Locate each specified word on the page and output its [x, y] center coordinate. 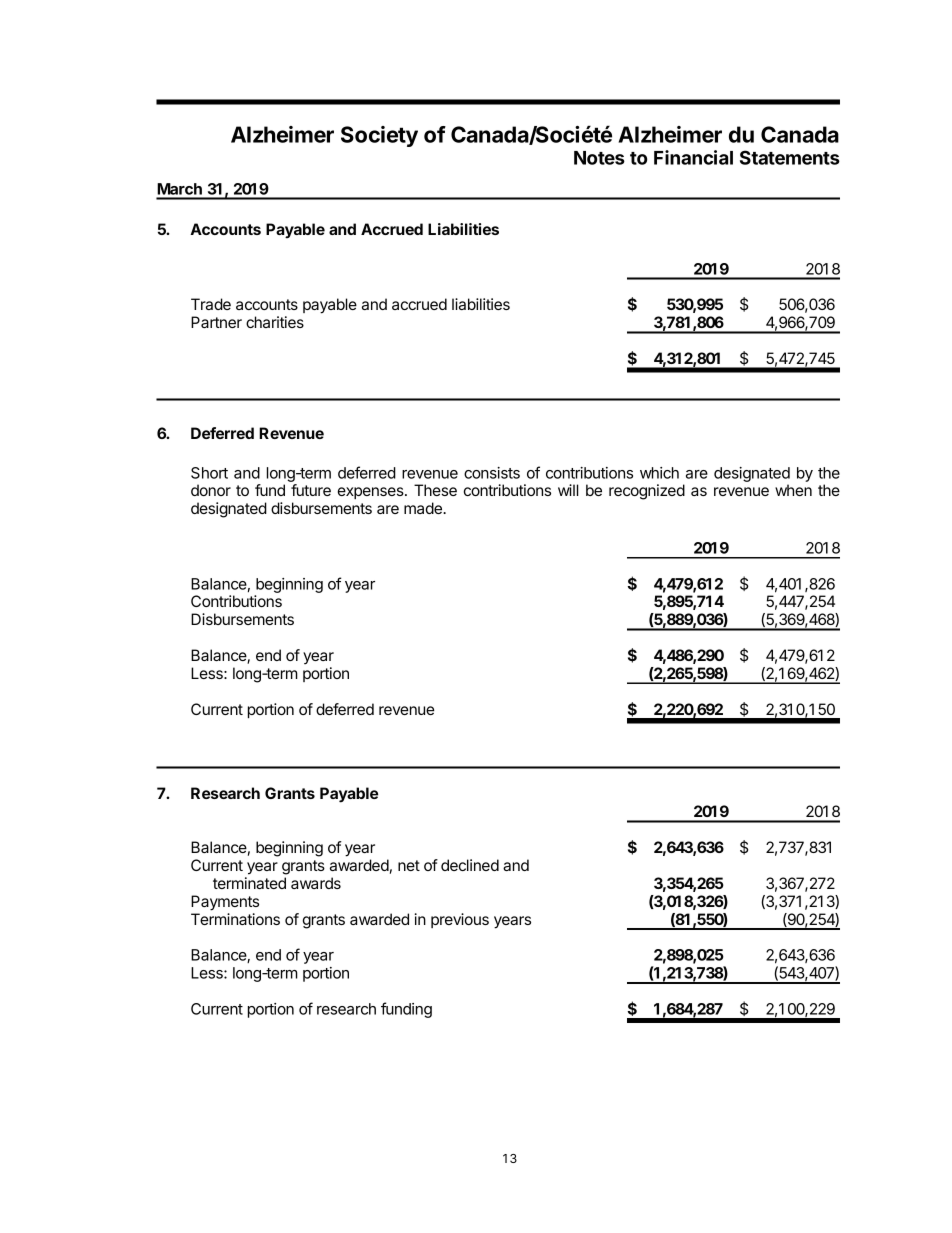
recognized [647, 492]
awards [316, 883]
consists [492, 473]
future [311, 490]
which [659, 473]
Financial [693, 157]
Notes [599, 158]
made [424, 508]
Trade [211, 304]
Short [209, 473]
